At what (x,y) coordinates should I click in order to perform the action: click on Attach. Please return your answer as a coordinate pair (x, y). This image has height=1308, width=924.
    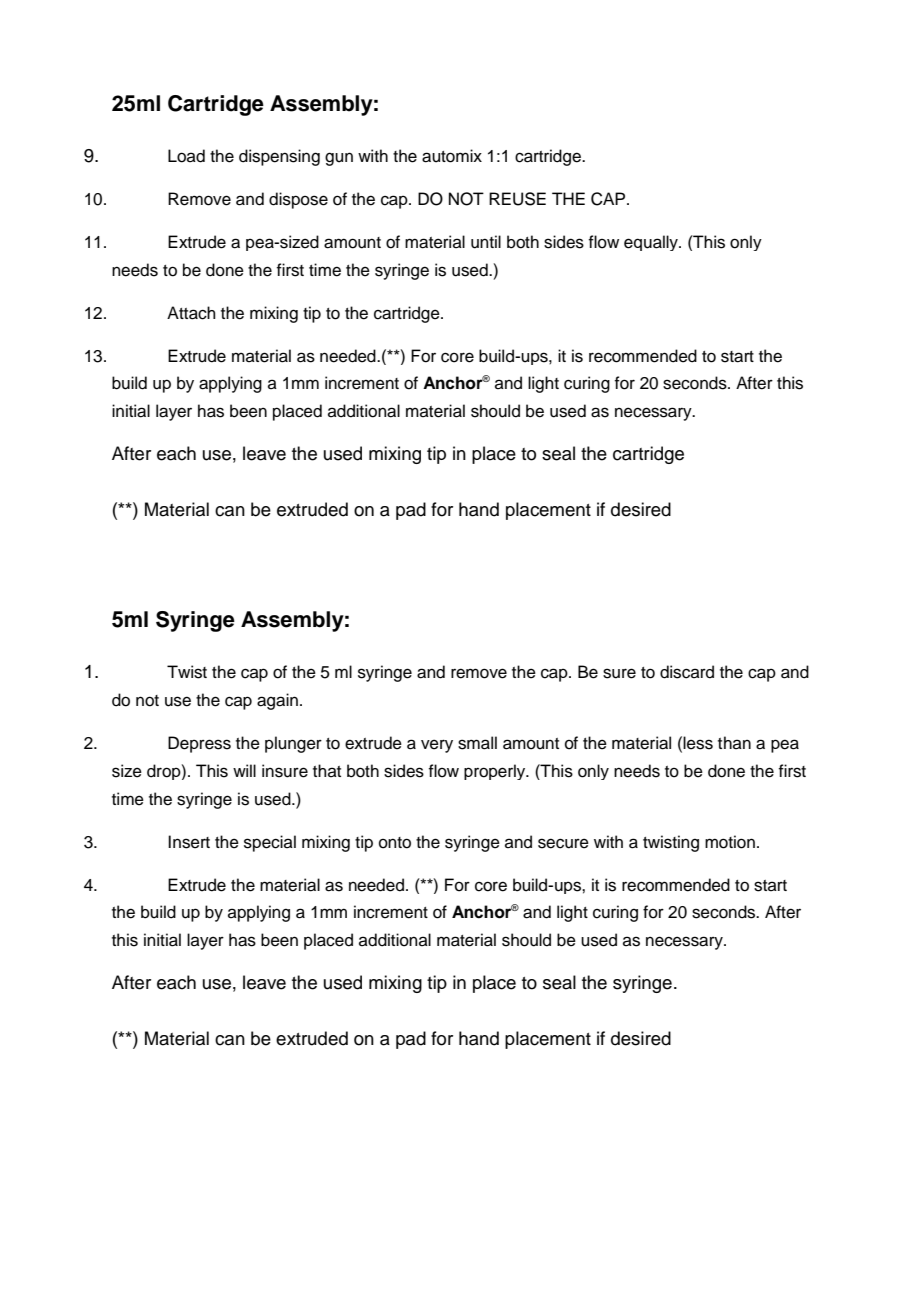
    Looking at the image, I should click on (191, 313).
